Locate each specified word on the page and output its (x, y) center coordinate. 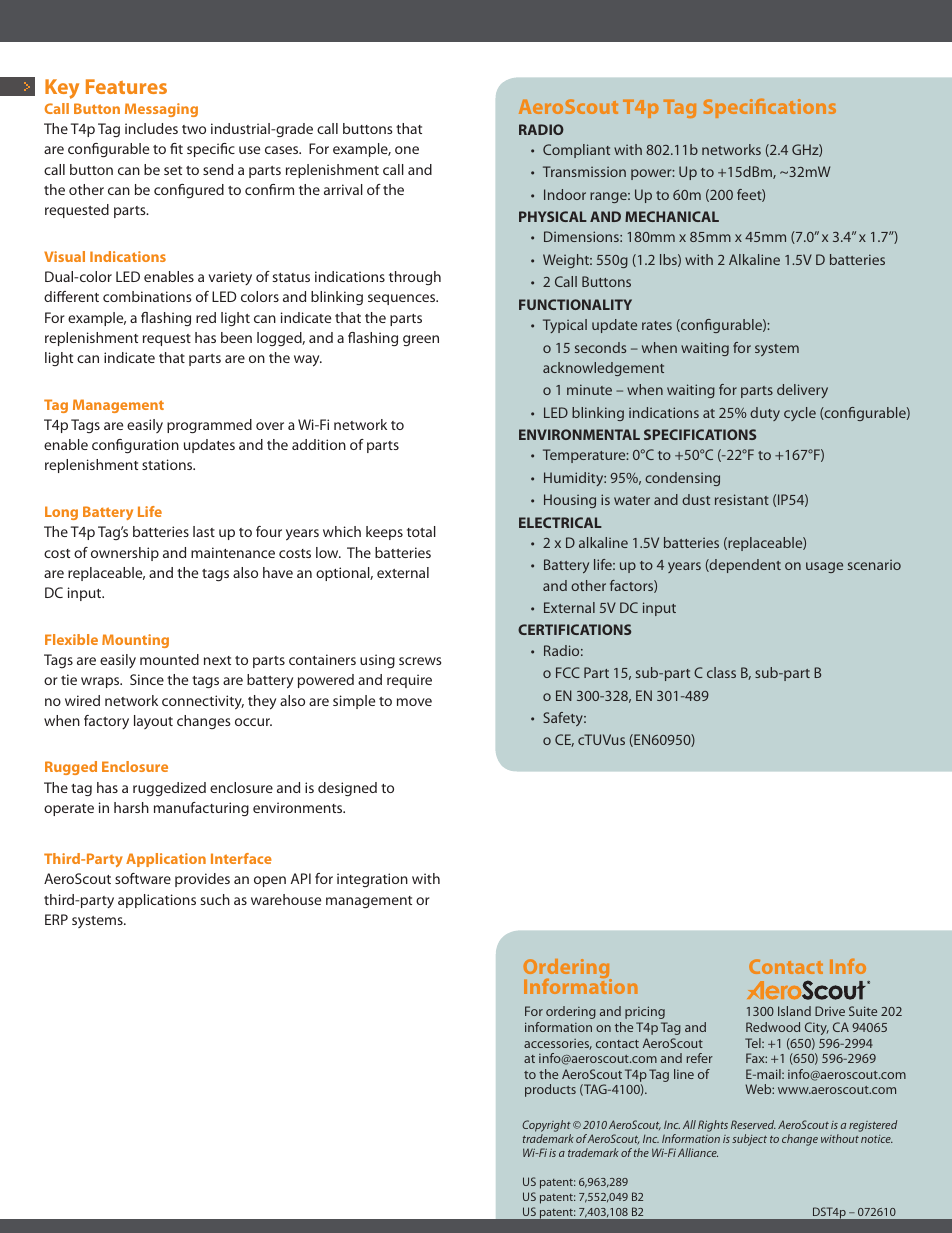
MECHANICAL (672, 216)
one (407, 150)
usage (824, 567)
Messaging (161, 110)
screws (420, 661)
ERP (56, 919)
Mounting (135, 641)
